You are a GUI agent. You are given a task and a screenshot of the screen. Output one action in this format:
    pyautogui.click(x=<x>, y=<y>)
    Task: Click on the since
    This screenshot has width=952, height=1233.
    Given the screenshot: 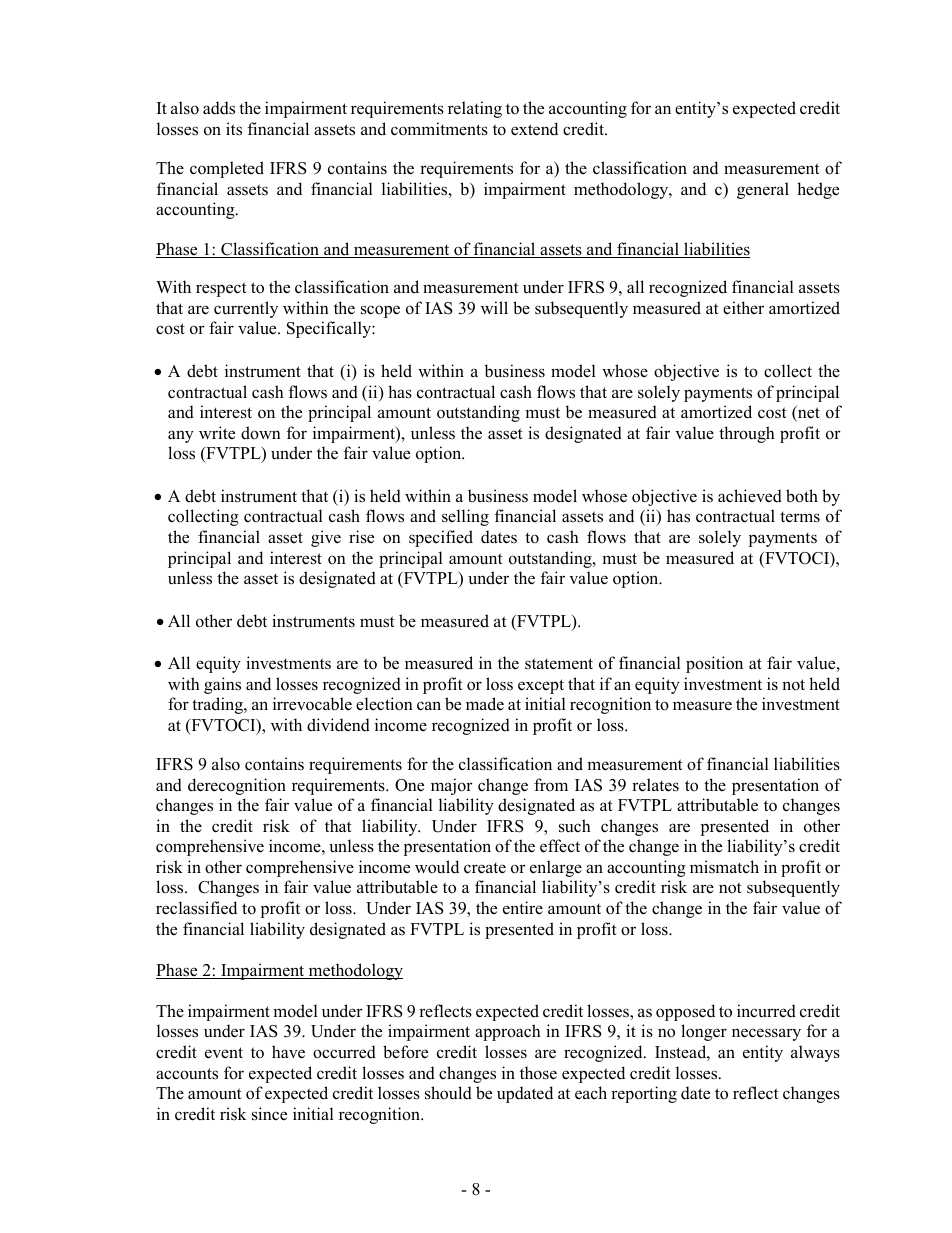 What is the action you would take?
    pyautogui.click(x=269, y=1114)
